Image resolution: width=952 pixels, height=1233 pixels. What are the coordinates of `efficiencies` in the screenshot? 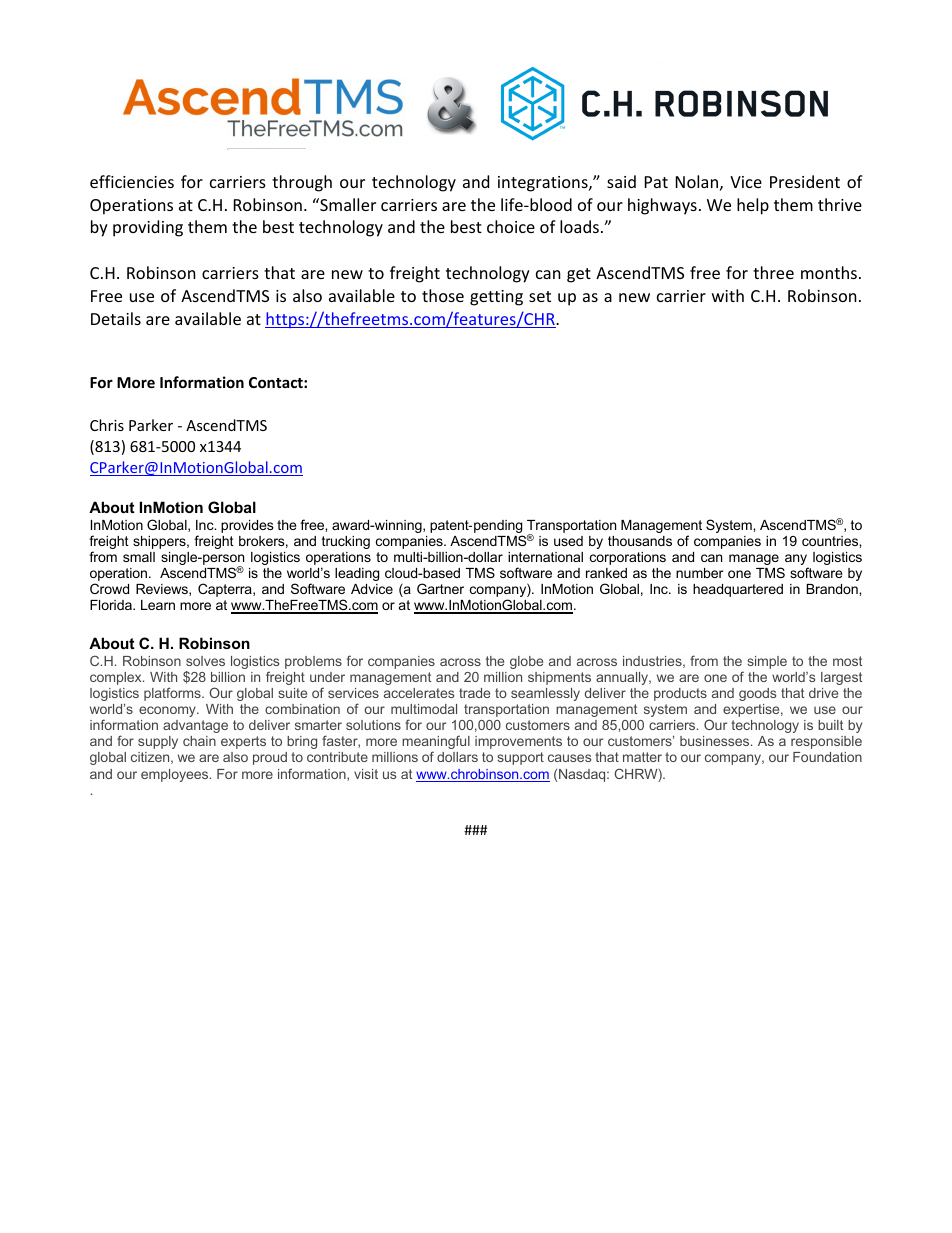 It's located at (132, 181).
